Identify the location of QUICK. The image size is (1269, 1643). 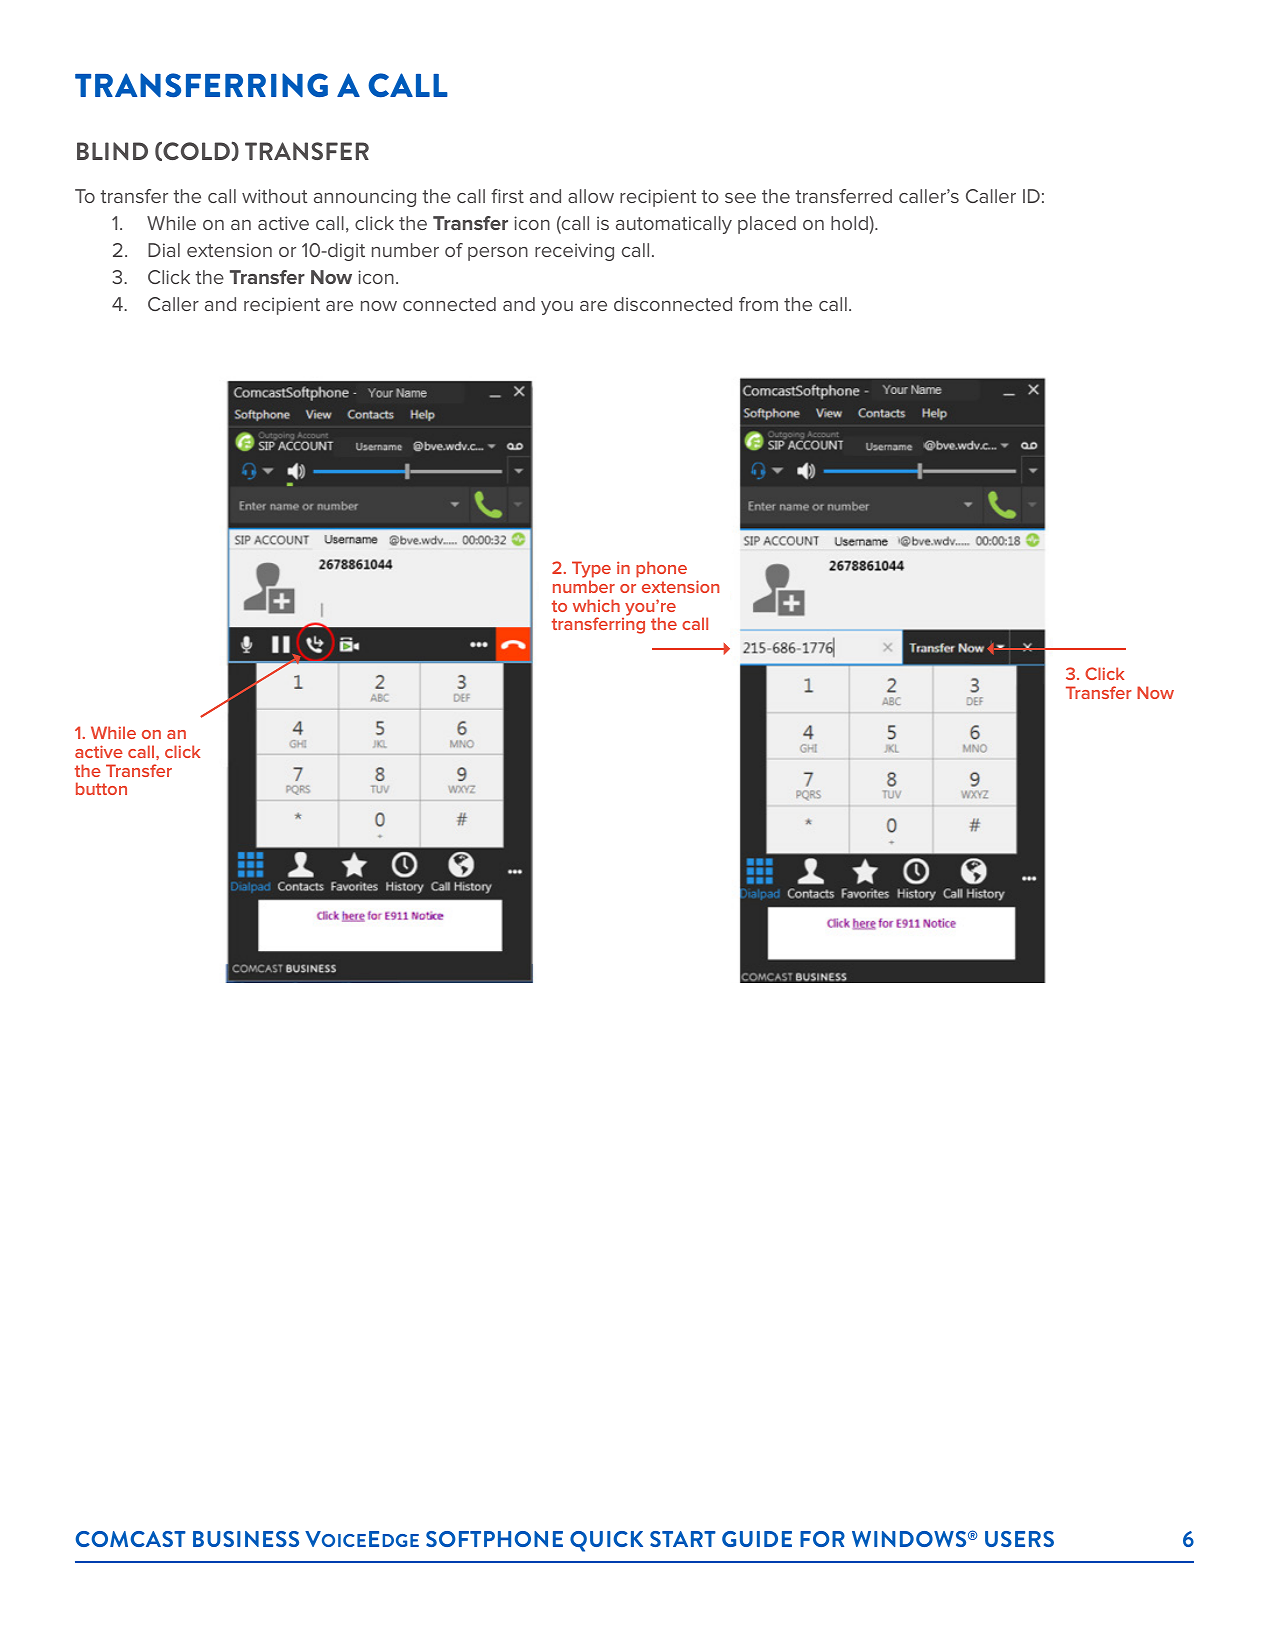
(606, 1541).
